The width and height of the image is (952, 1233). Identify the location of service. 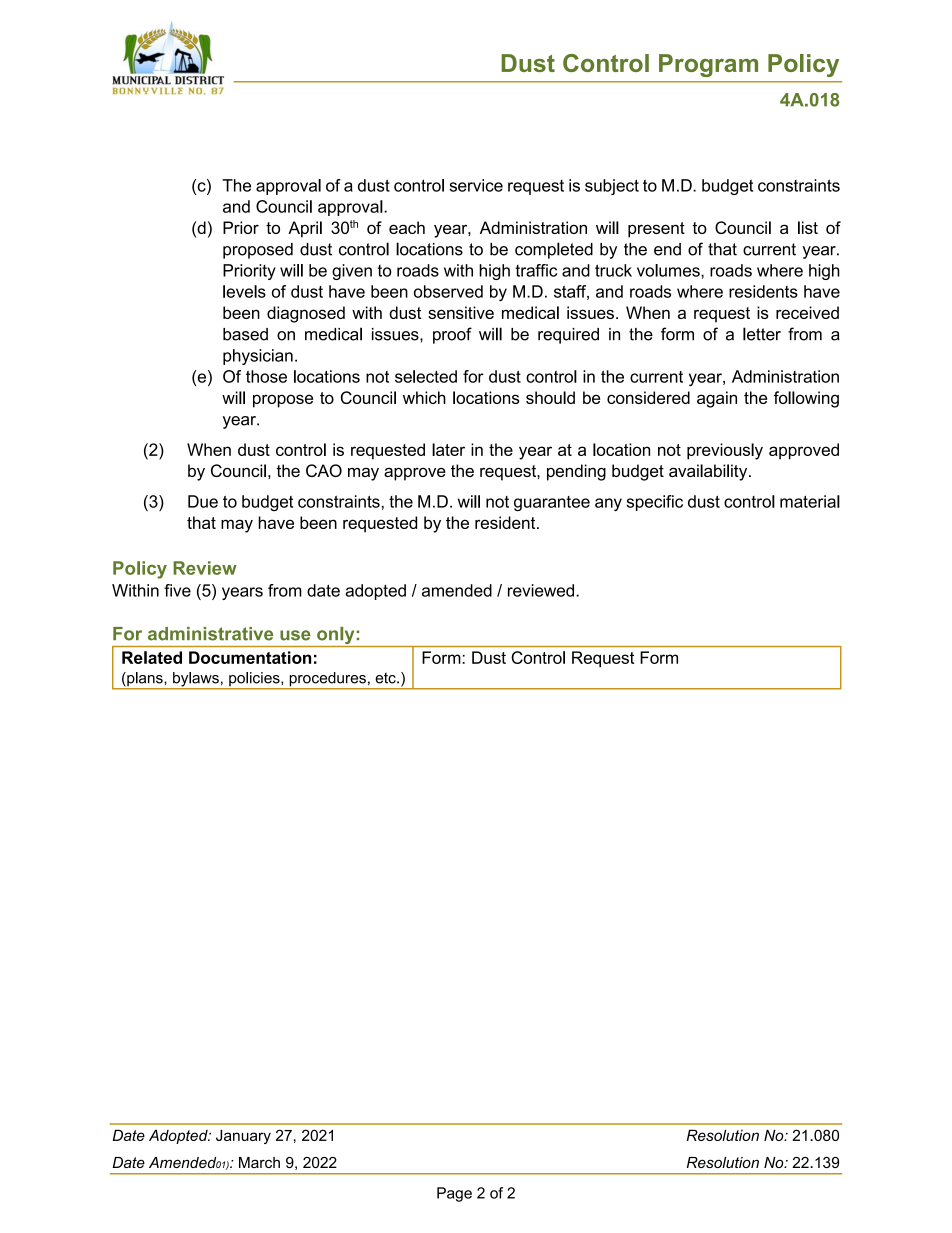
(476, 185).
